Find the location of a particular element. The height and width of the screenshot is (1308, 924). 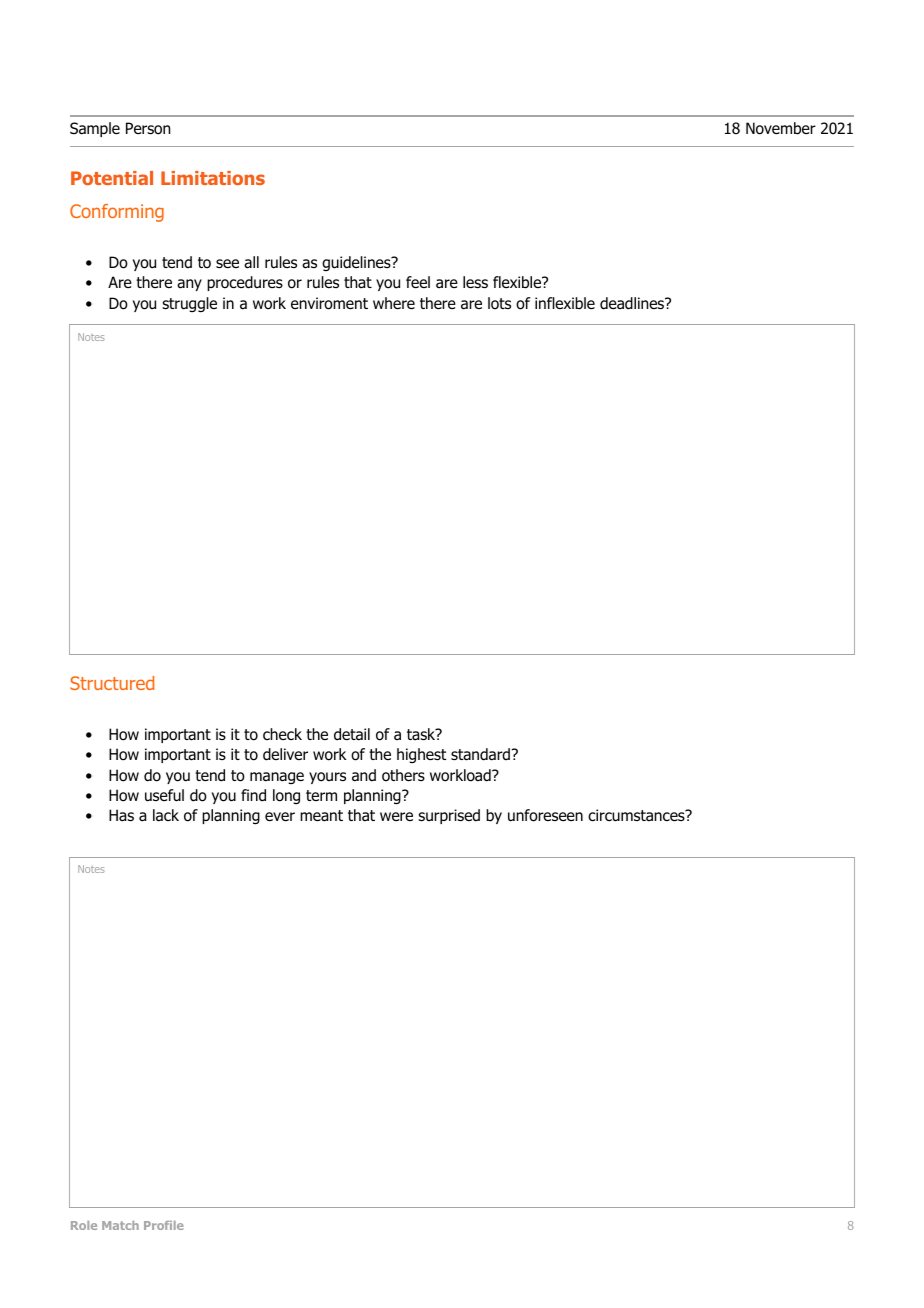

Person is located at coordinates (148, 128).
